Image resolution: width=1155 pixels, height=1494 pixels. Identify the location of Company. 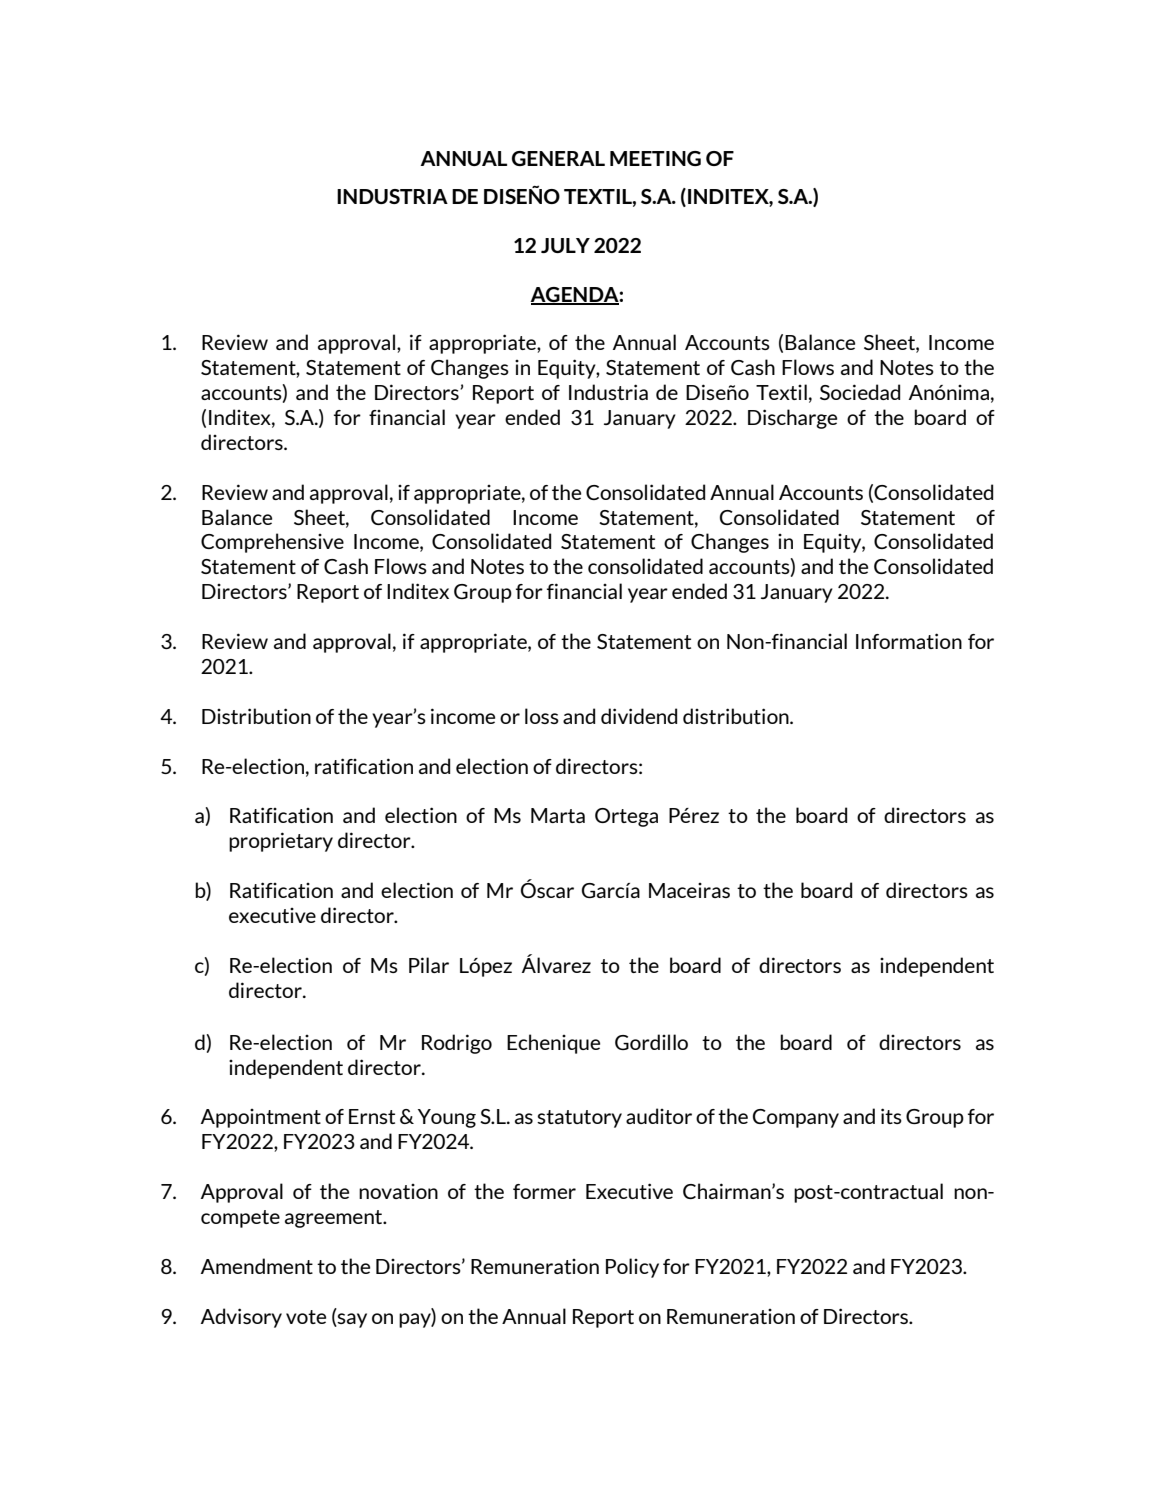
(796, 1118).
